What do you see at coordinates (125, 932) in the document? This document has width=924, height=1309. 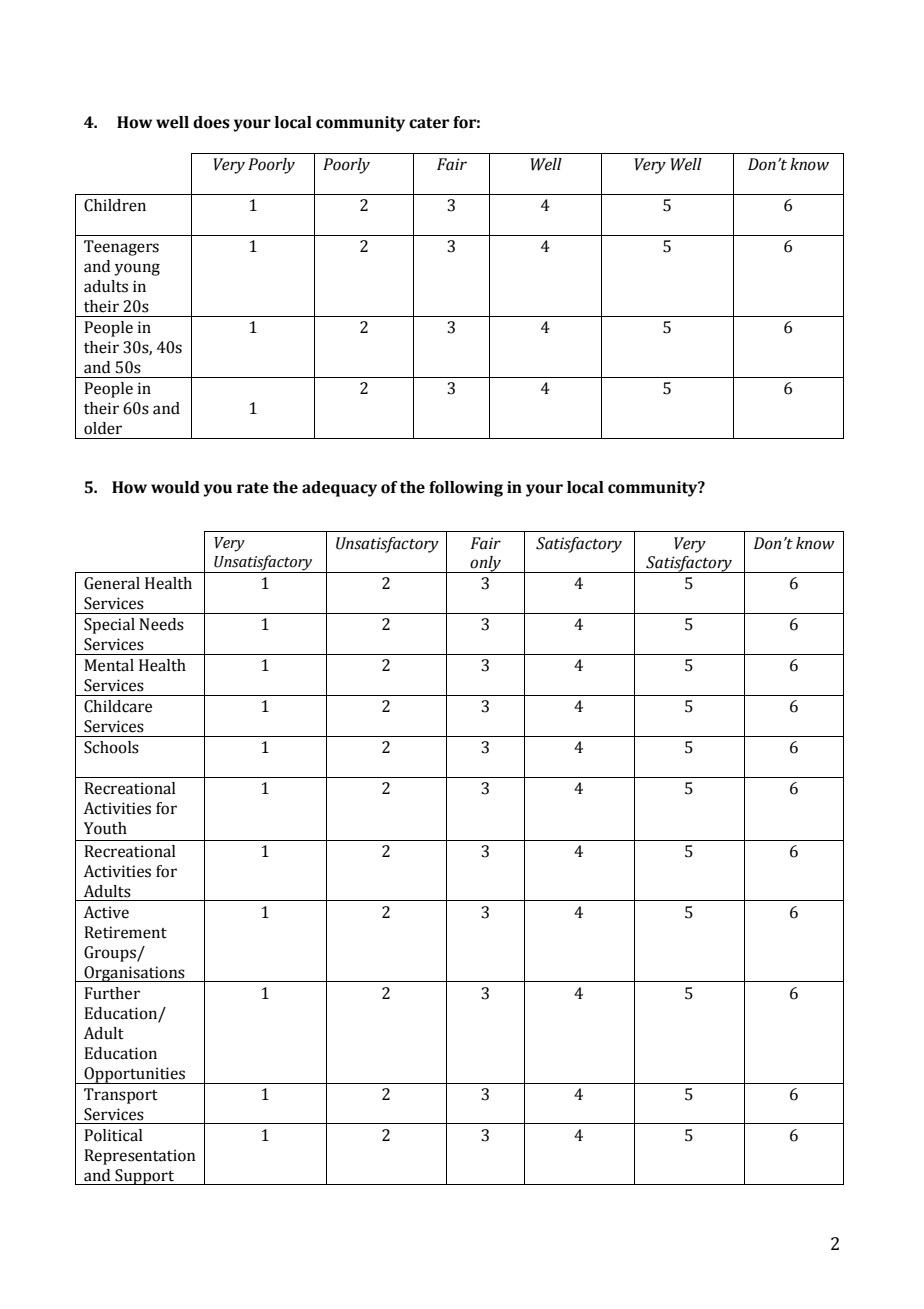 I see `Retirement` at bounding box center [125, 932].
